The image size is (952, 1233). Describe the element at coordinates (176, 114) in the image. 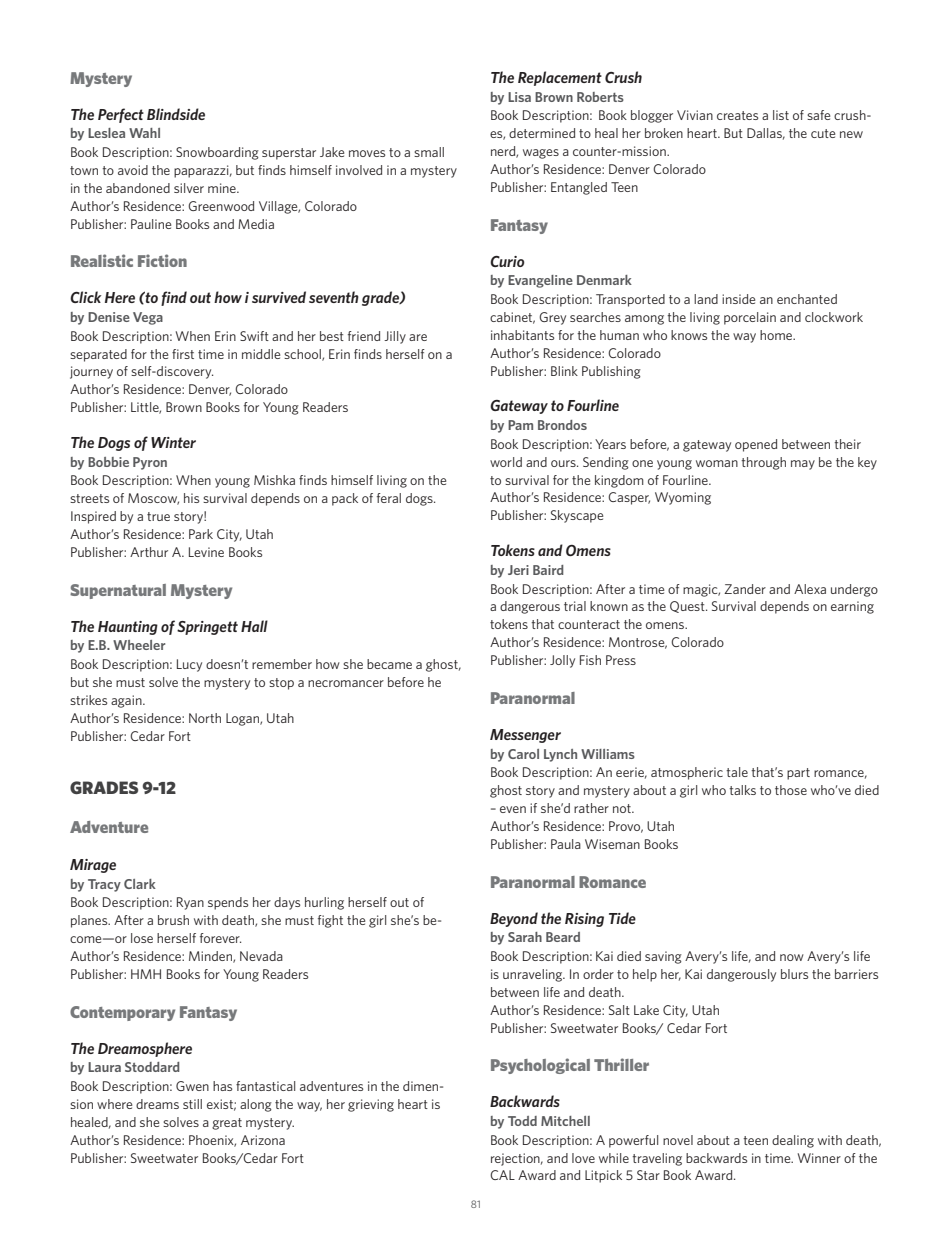

I see `Blindside` at that location.
